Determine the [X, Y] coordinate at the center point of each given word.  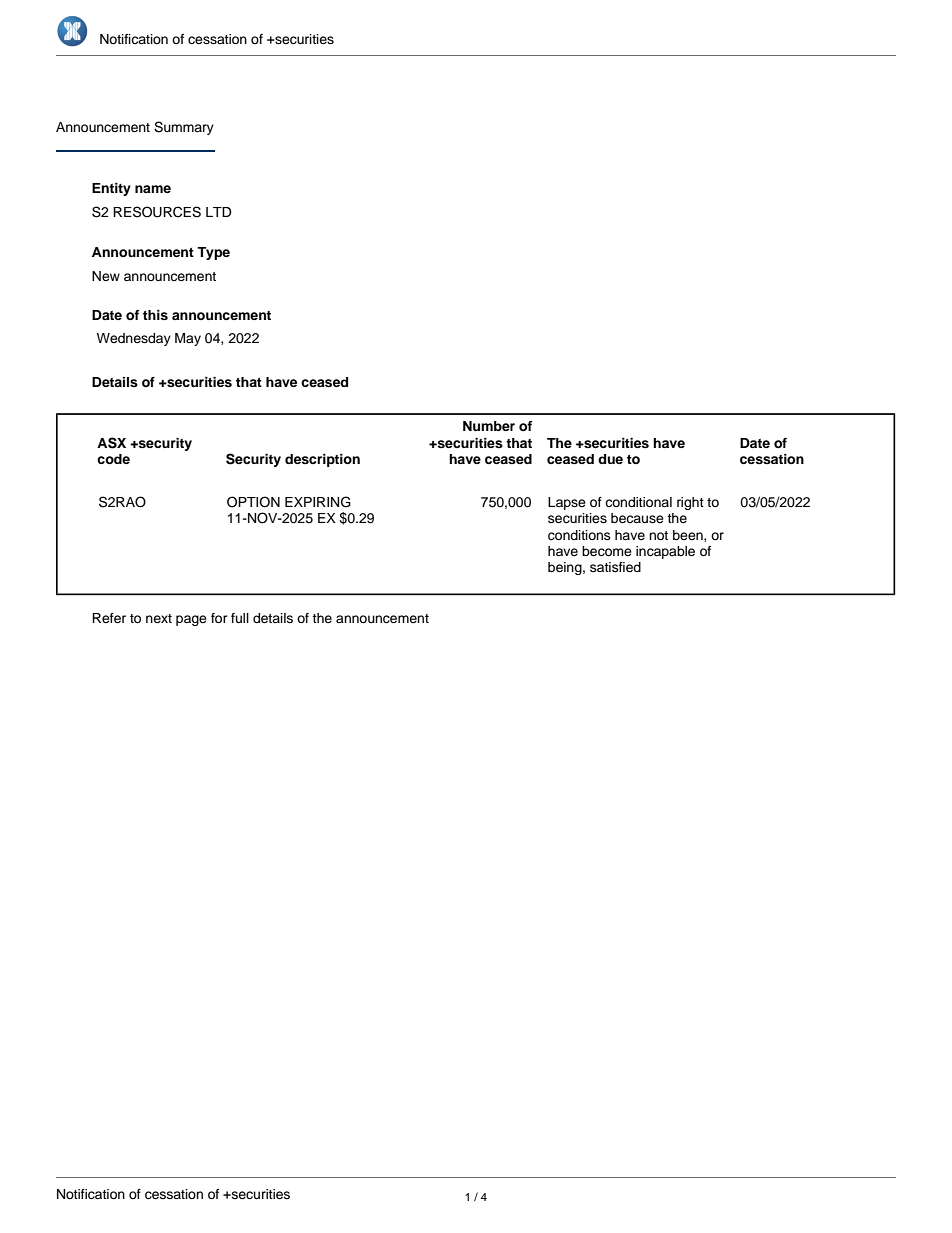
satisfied [615, 567]
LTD [219, 212]
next [159, 618]
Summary [184, 128]
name [153, 189]
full [240, 618]
